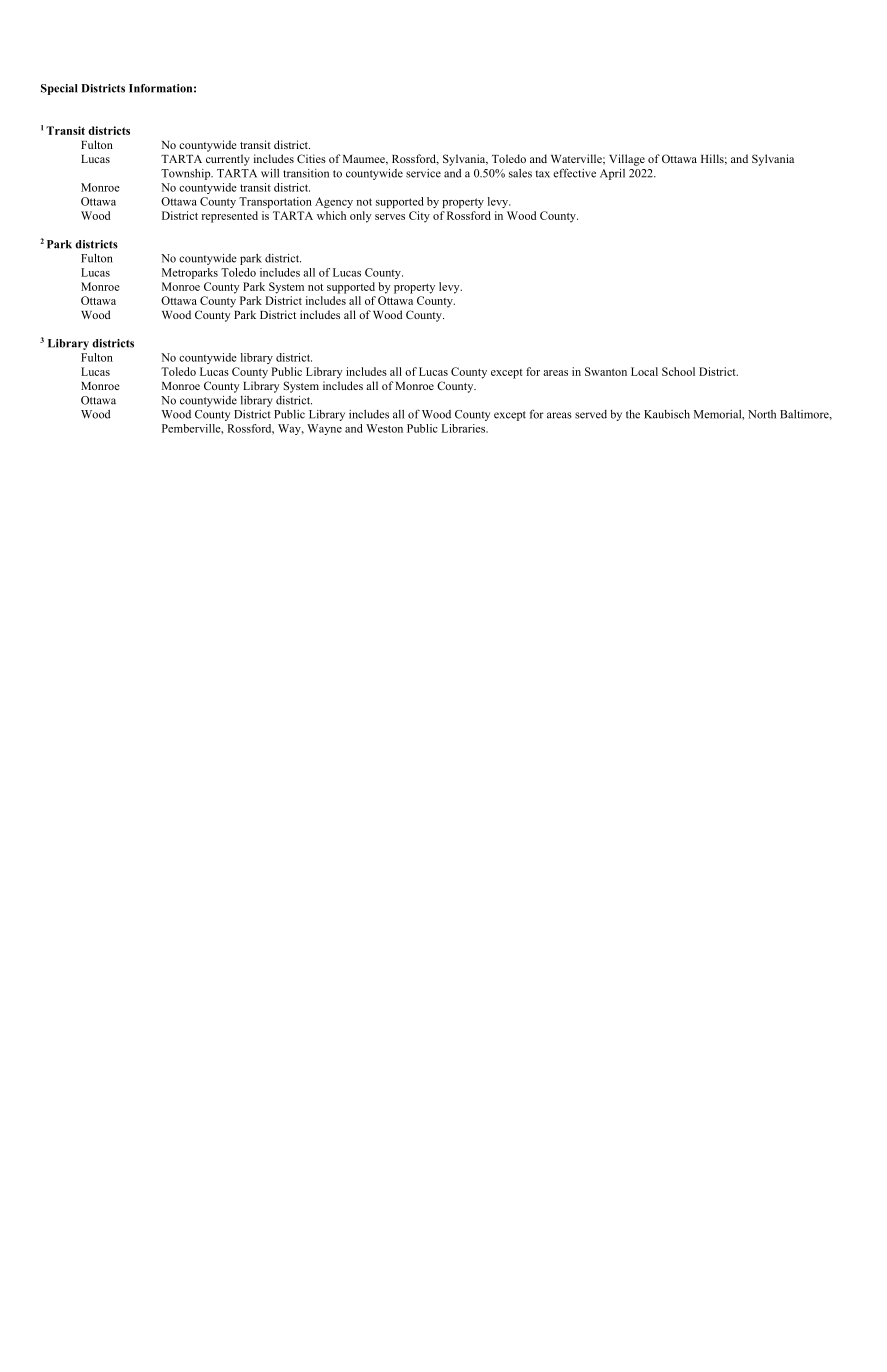 The height and width of the page is (1372, 887). I want to click on Wayne, so click(324, 429).
